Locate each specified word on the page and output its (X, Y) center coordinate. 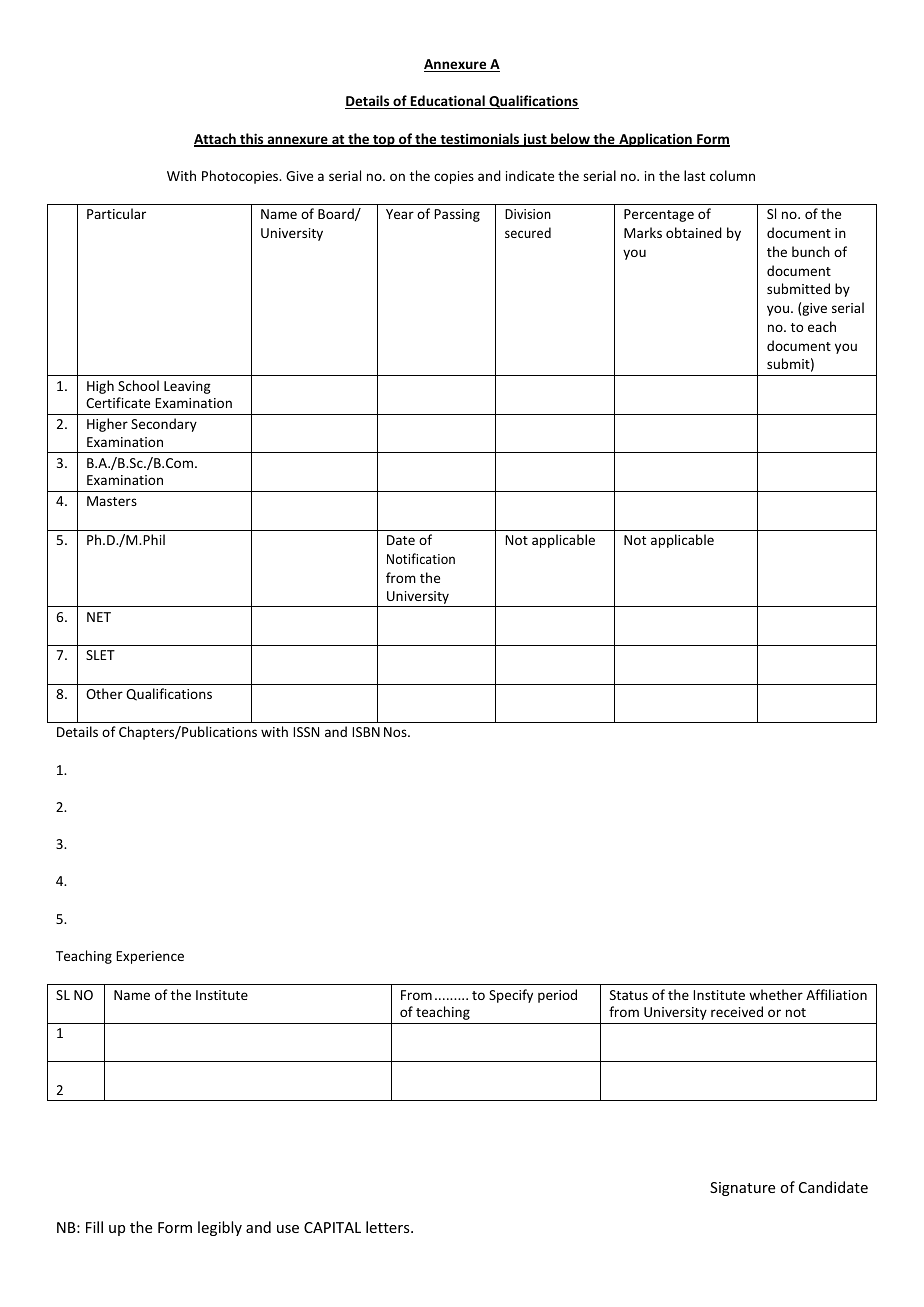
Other (104, 693)
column (732, 175)
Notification (421, 558)
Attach (216, 140)
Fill (94, 1227)
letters (389, 1227)
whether (776, 994)
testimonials (479, 140)
